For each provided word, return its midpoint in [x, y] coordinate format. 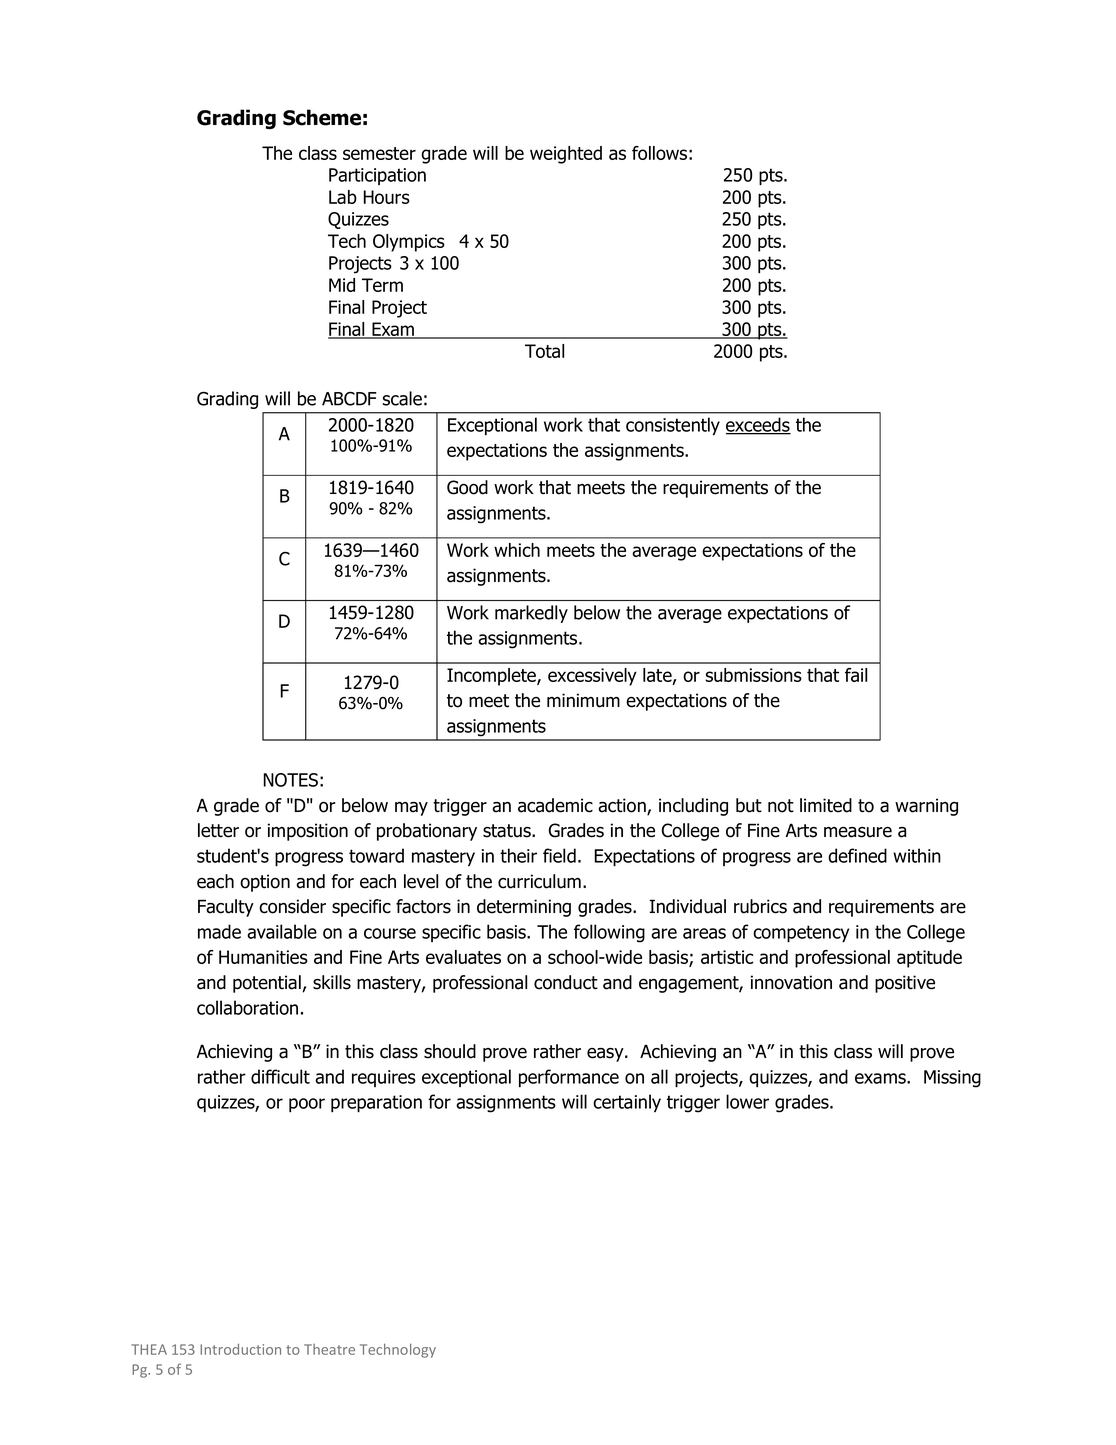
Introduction [240, 1349]
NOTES [290, 780]
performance [569, 1078]
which [517, 550]
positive [905, 984]
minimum [583, 700]
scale [402, 398]
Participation [377, 176]
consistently [673, 426]
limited [826, 805]
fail [856, 675]
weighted [566, 155]
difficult [280, 1076]
